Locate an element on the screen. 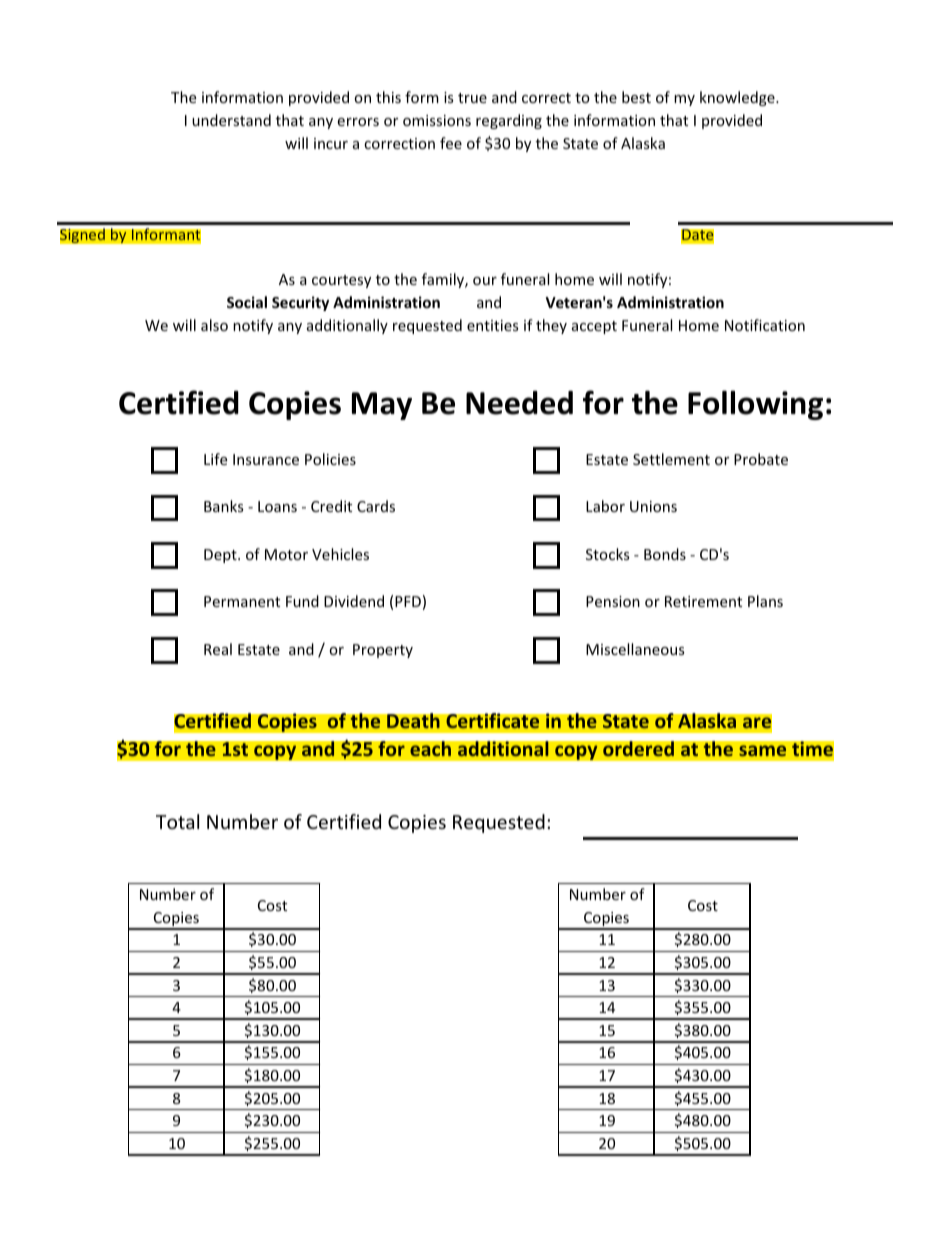  understand is located at coordinates (231, 120).
